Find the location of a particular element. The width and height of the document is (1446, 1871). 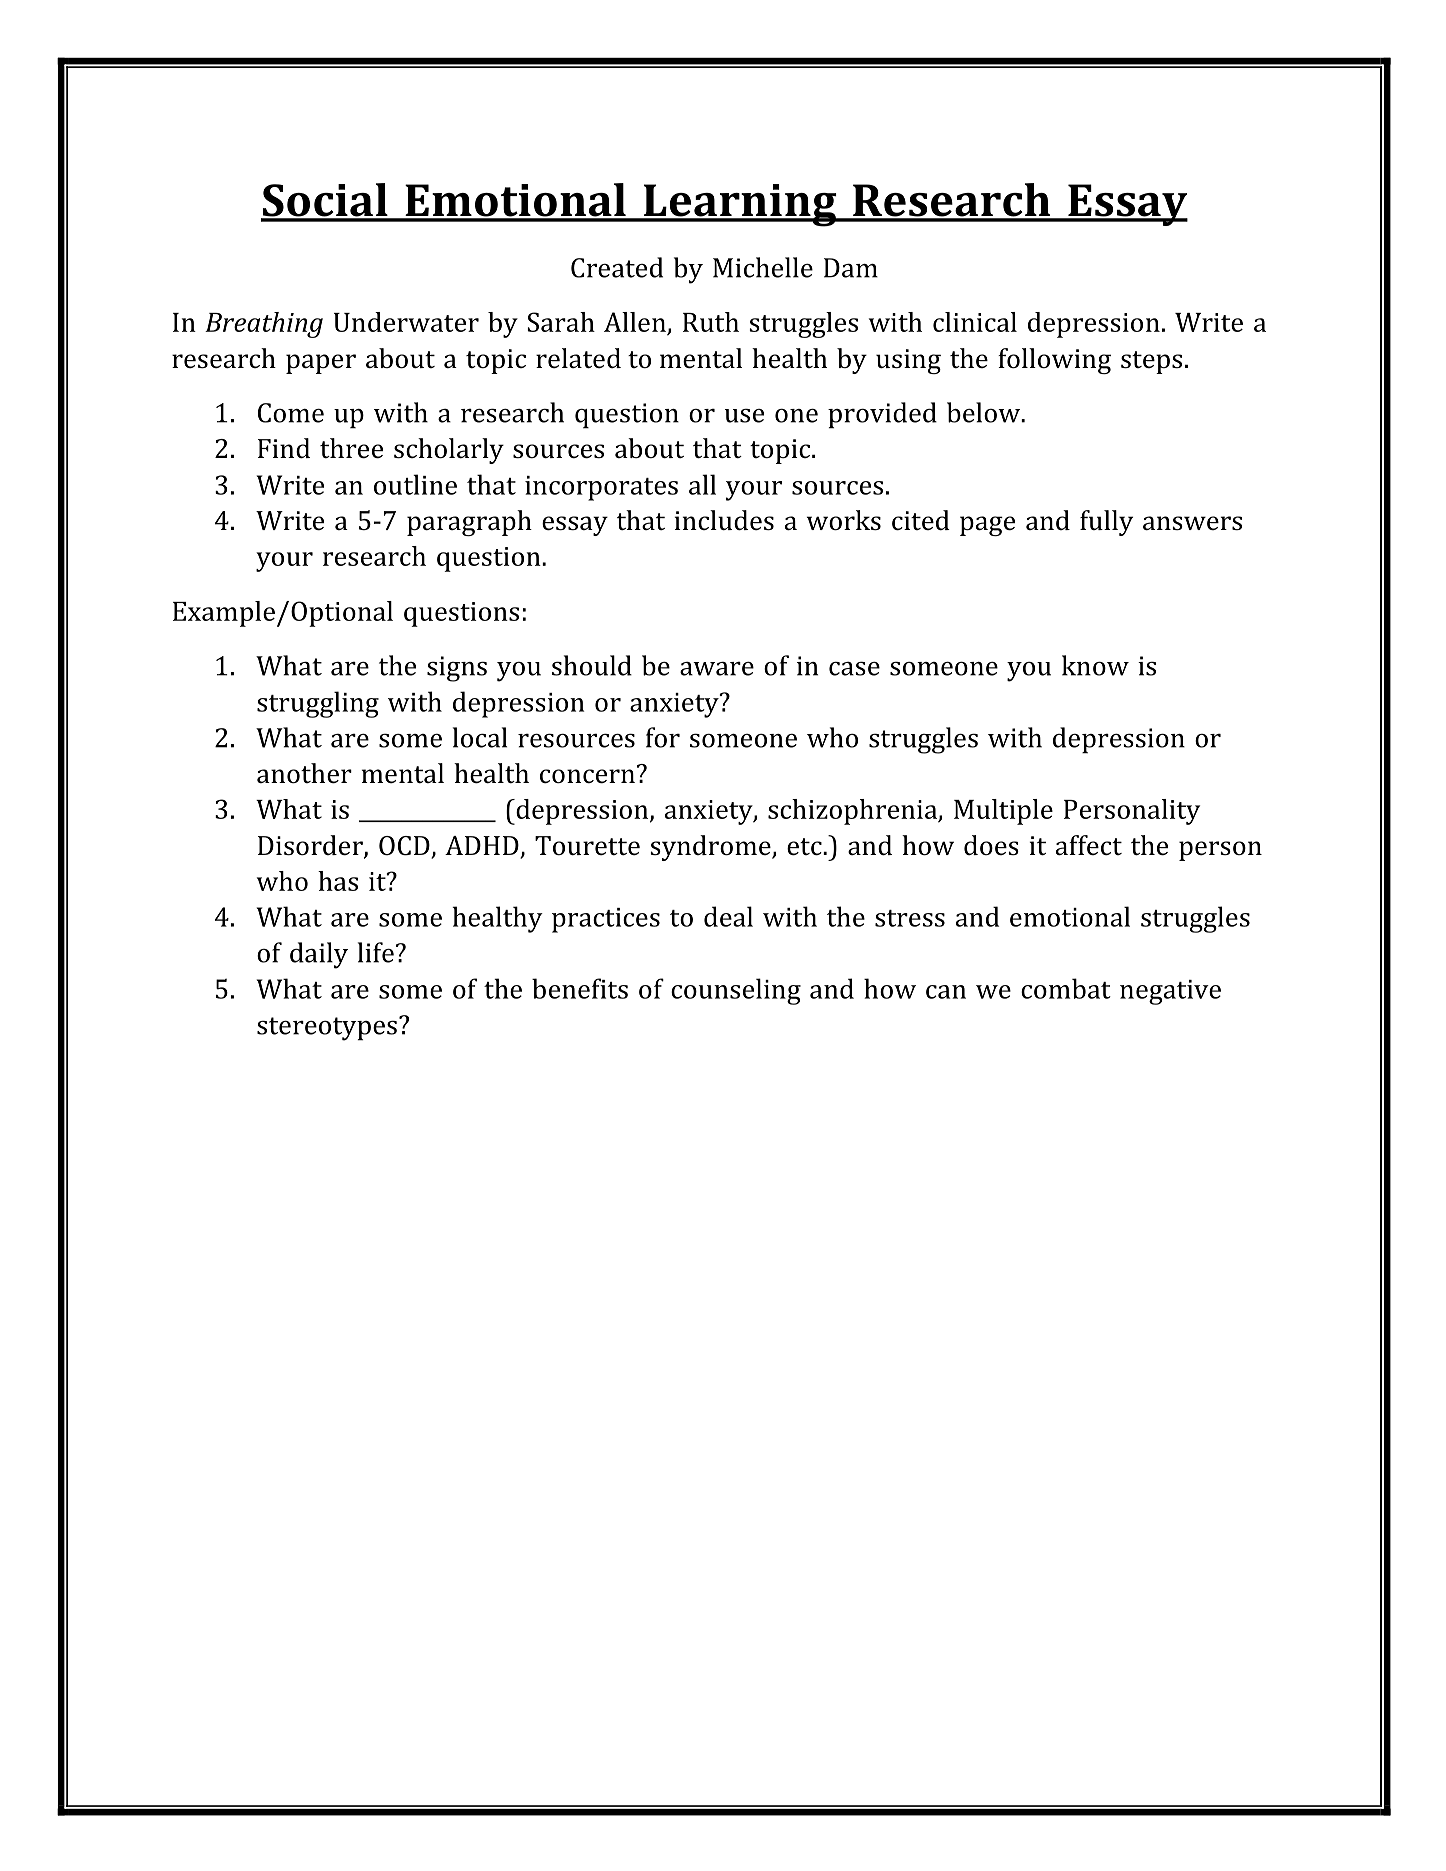

Multiple is located at coordinates (1003, 812).
